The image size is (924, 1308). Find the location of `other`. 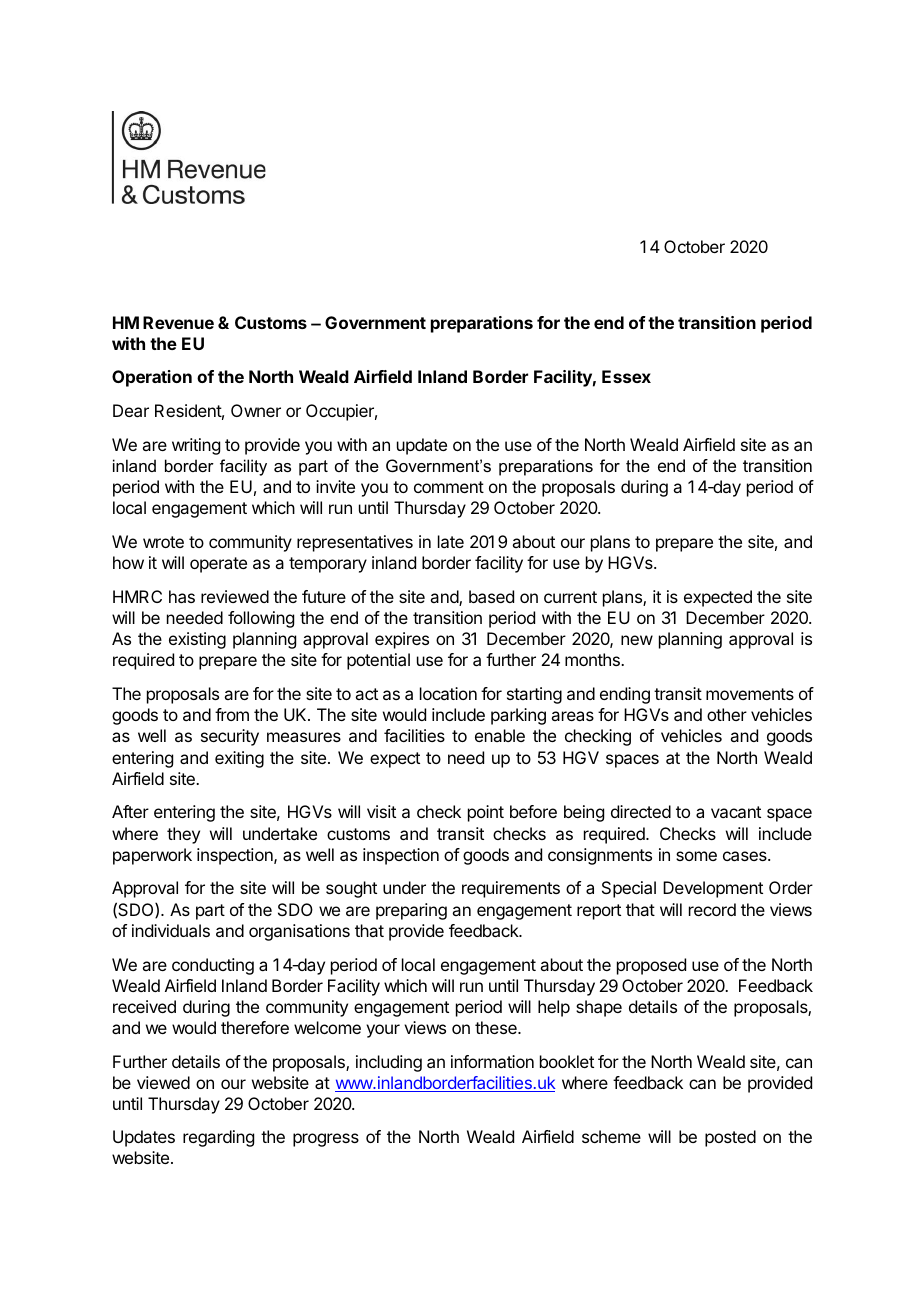

other is located at coordinates (727, 714).
